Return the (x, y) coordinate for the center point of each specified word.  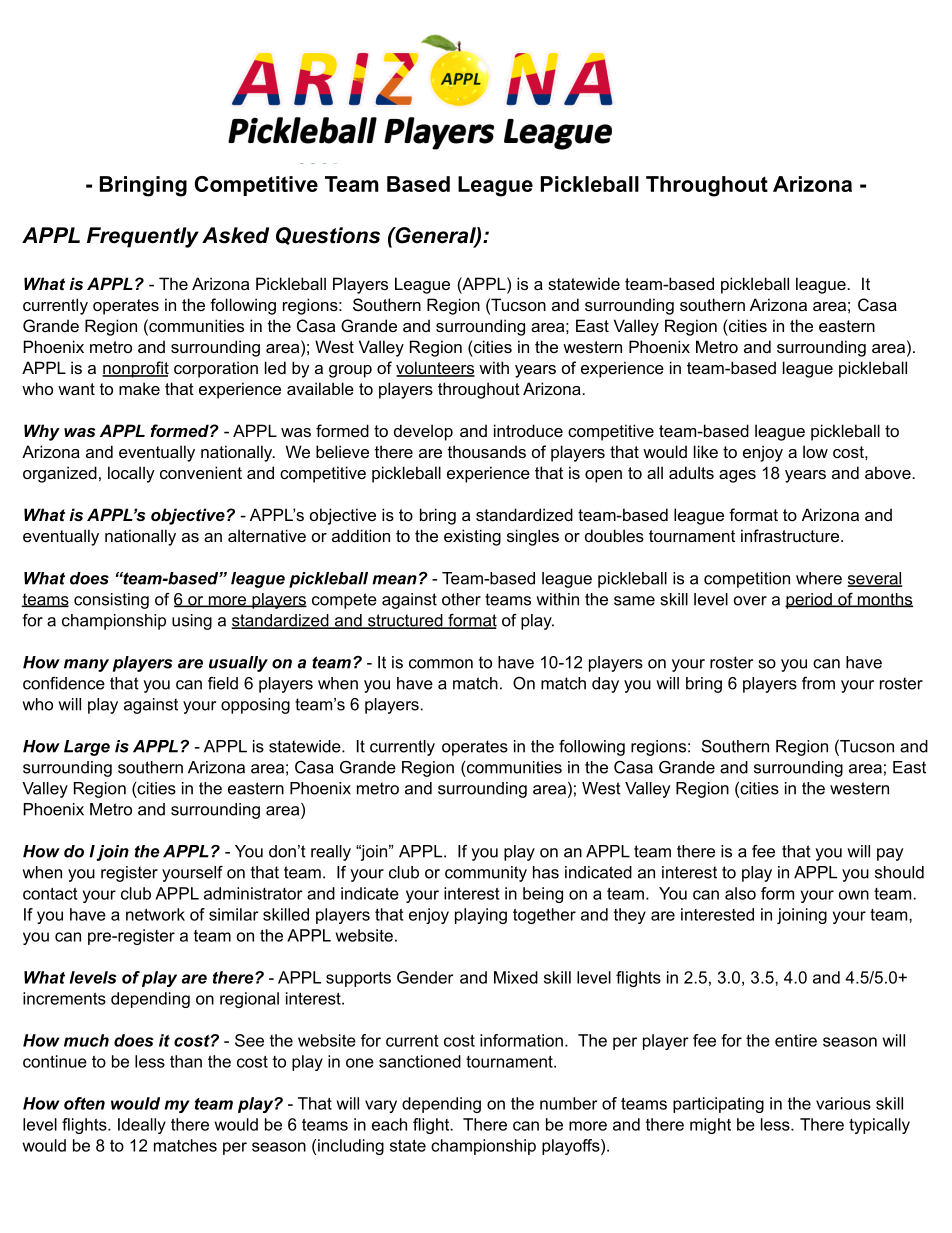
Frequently (143, 237)
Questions (328, 236)
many (86, 665)
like (706, 451)
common (441, 664)
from (818, 683)
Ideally (142, 1126)
